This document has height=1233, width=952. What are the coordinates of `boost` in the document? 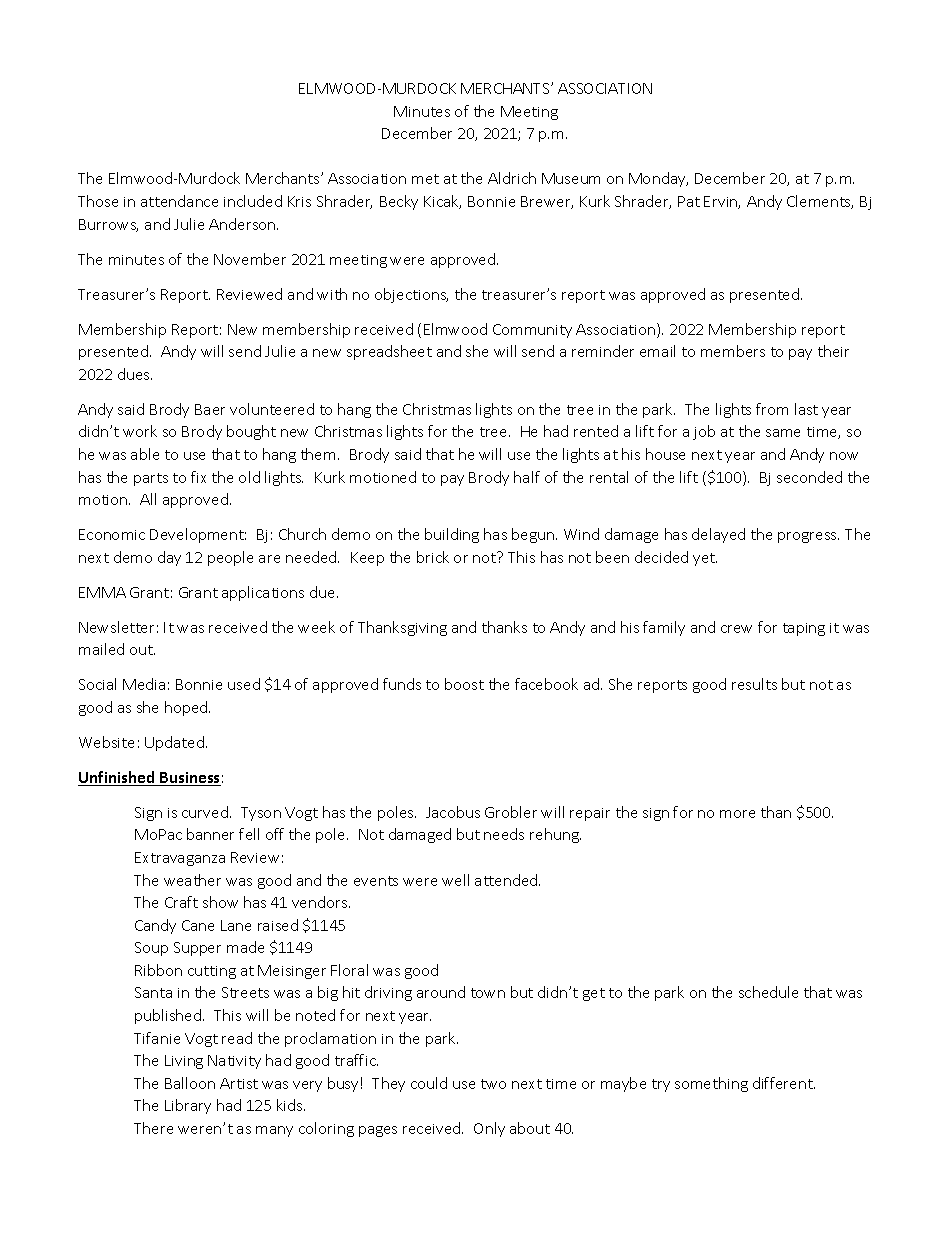 It's located at (464, 684).
